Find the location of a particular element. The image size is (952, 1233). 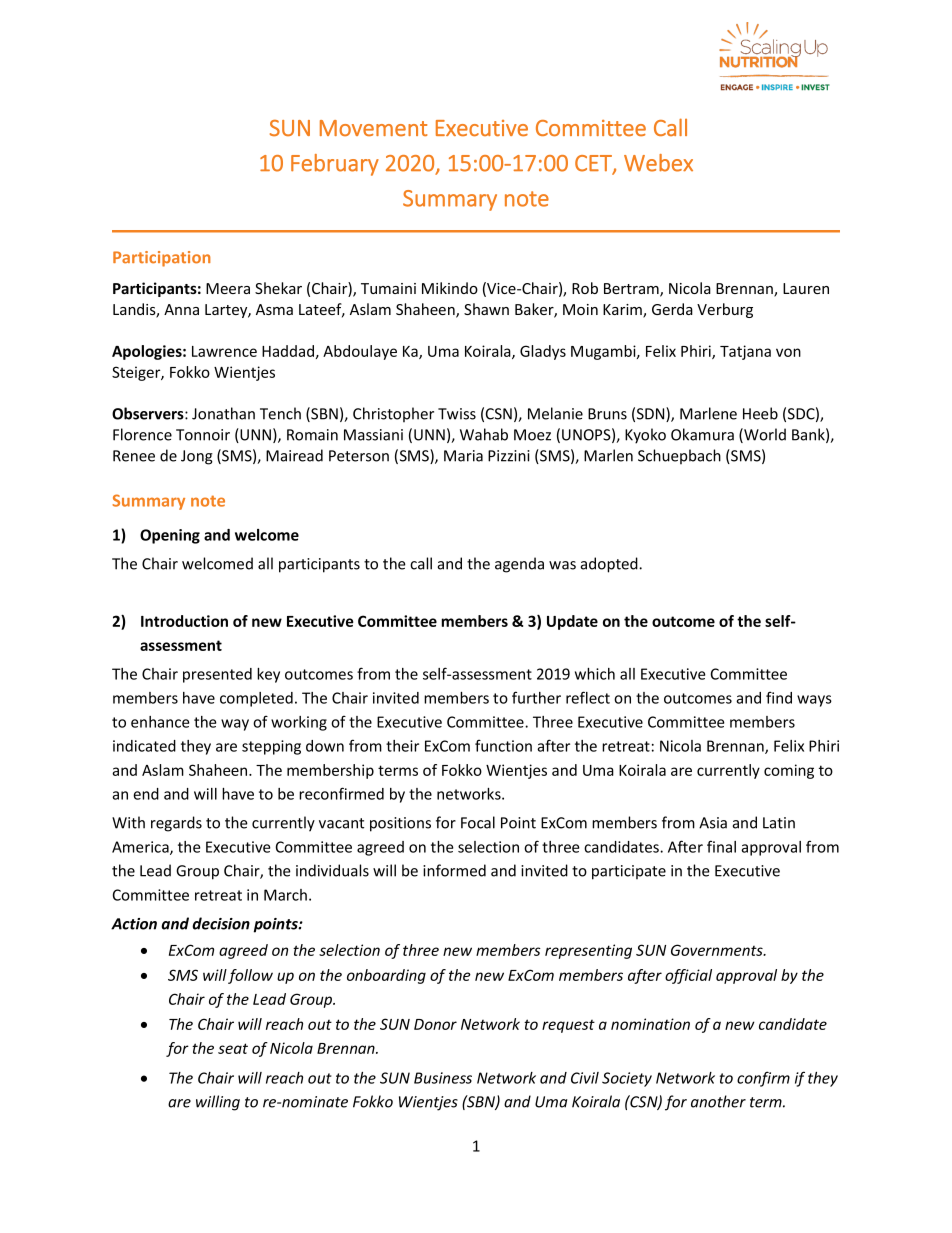

find is located at coordinates (779, 697).
